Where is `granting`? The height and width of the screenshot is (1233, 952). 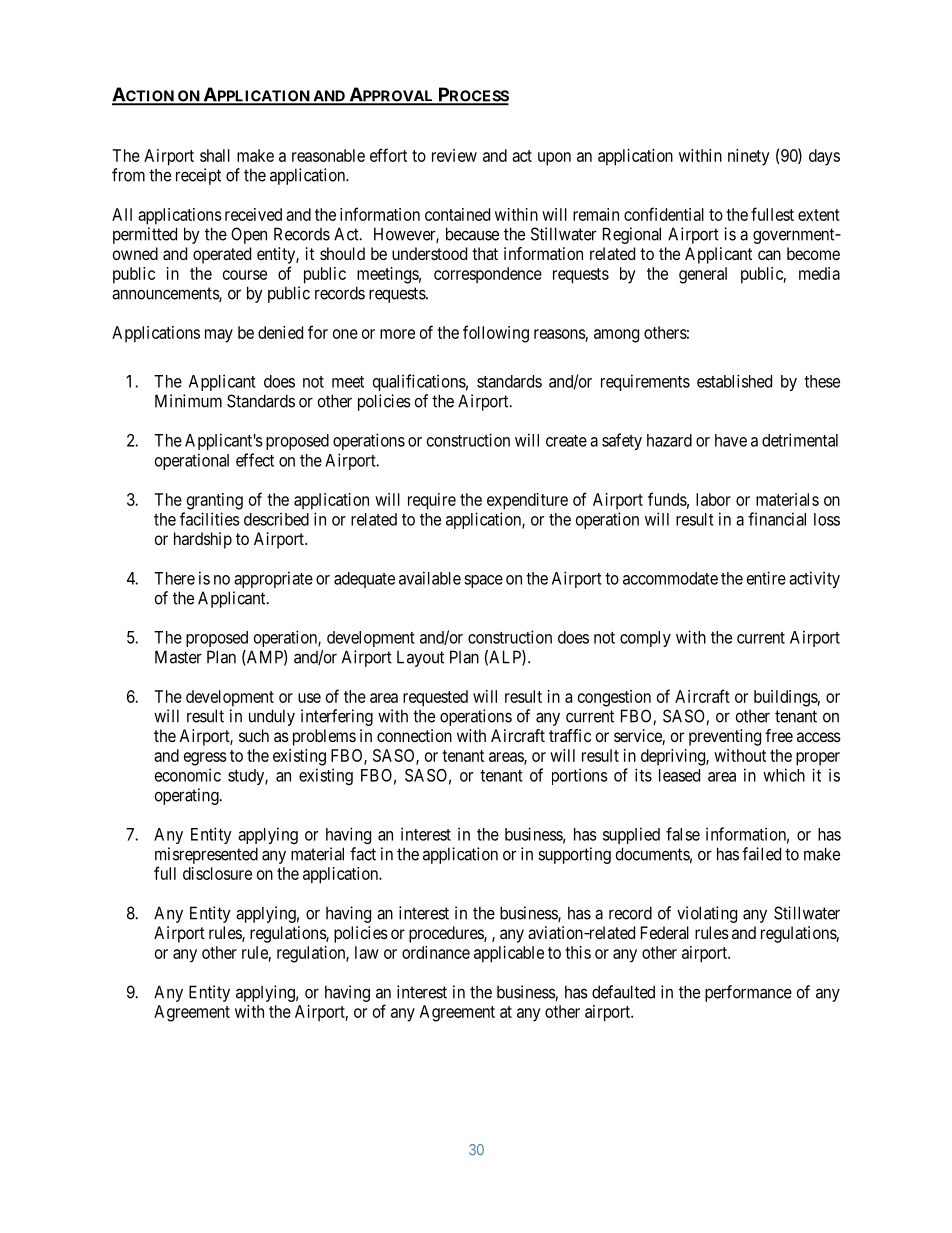 granting is located at coordinates (215, 501).
